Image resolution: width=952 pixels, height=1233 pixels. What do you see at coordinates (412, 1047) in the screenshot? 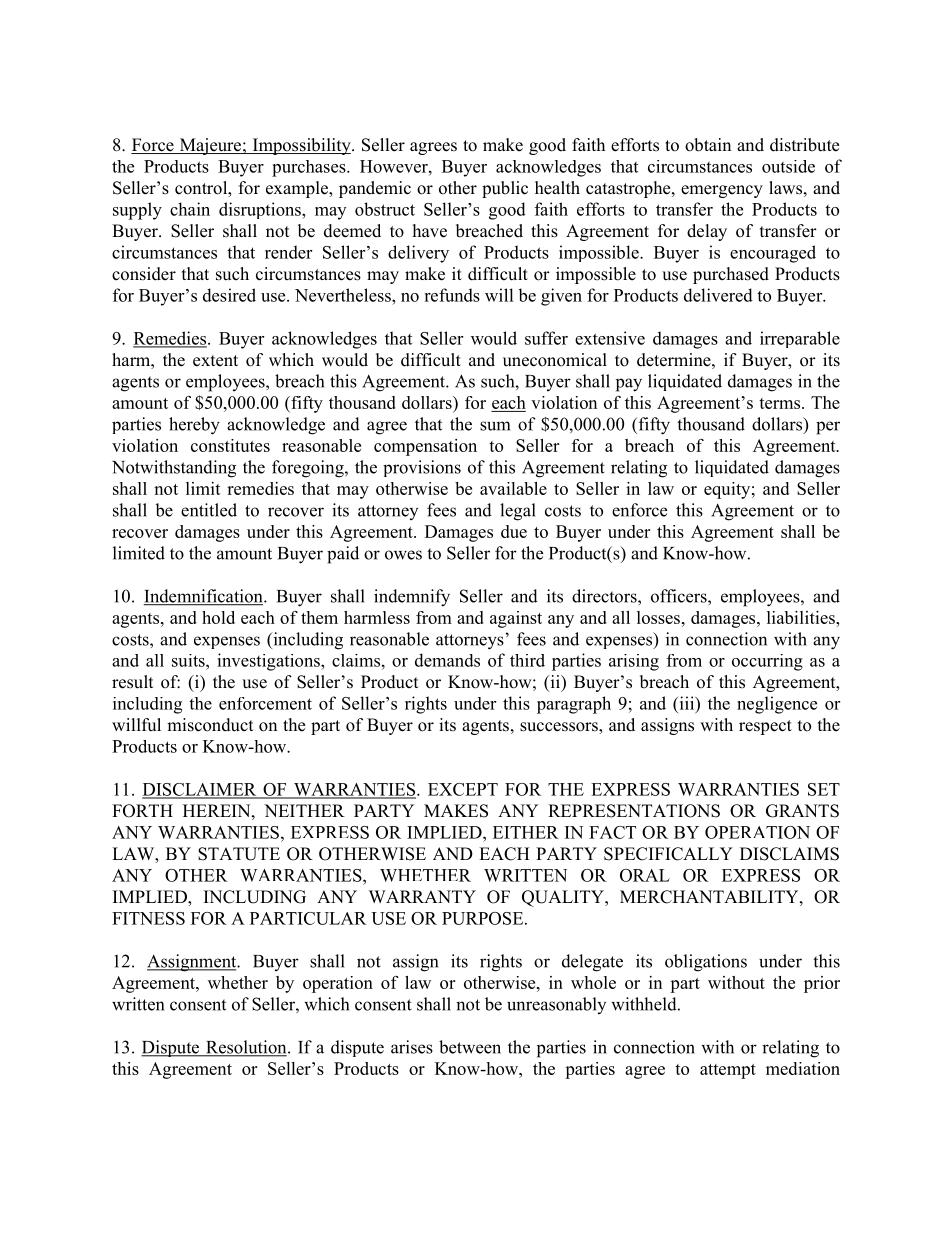
I see `arises` at bounding box center [412, 1047].
